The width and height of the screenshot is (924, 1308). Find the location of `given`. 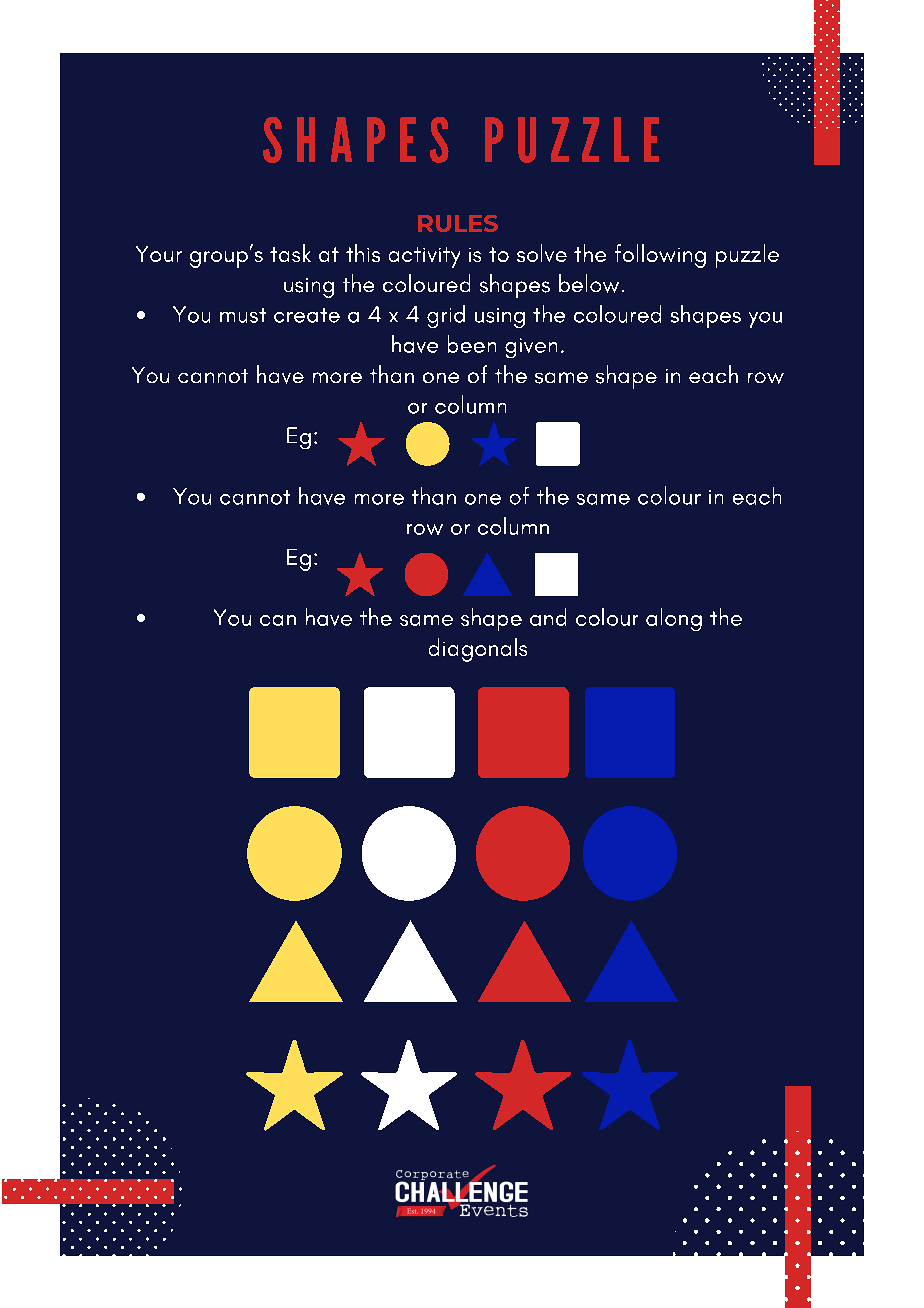

given is located at coordinates (531, 348).
